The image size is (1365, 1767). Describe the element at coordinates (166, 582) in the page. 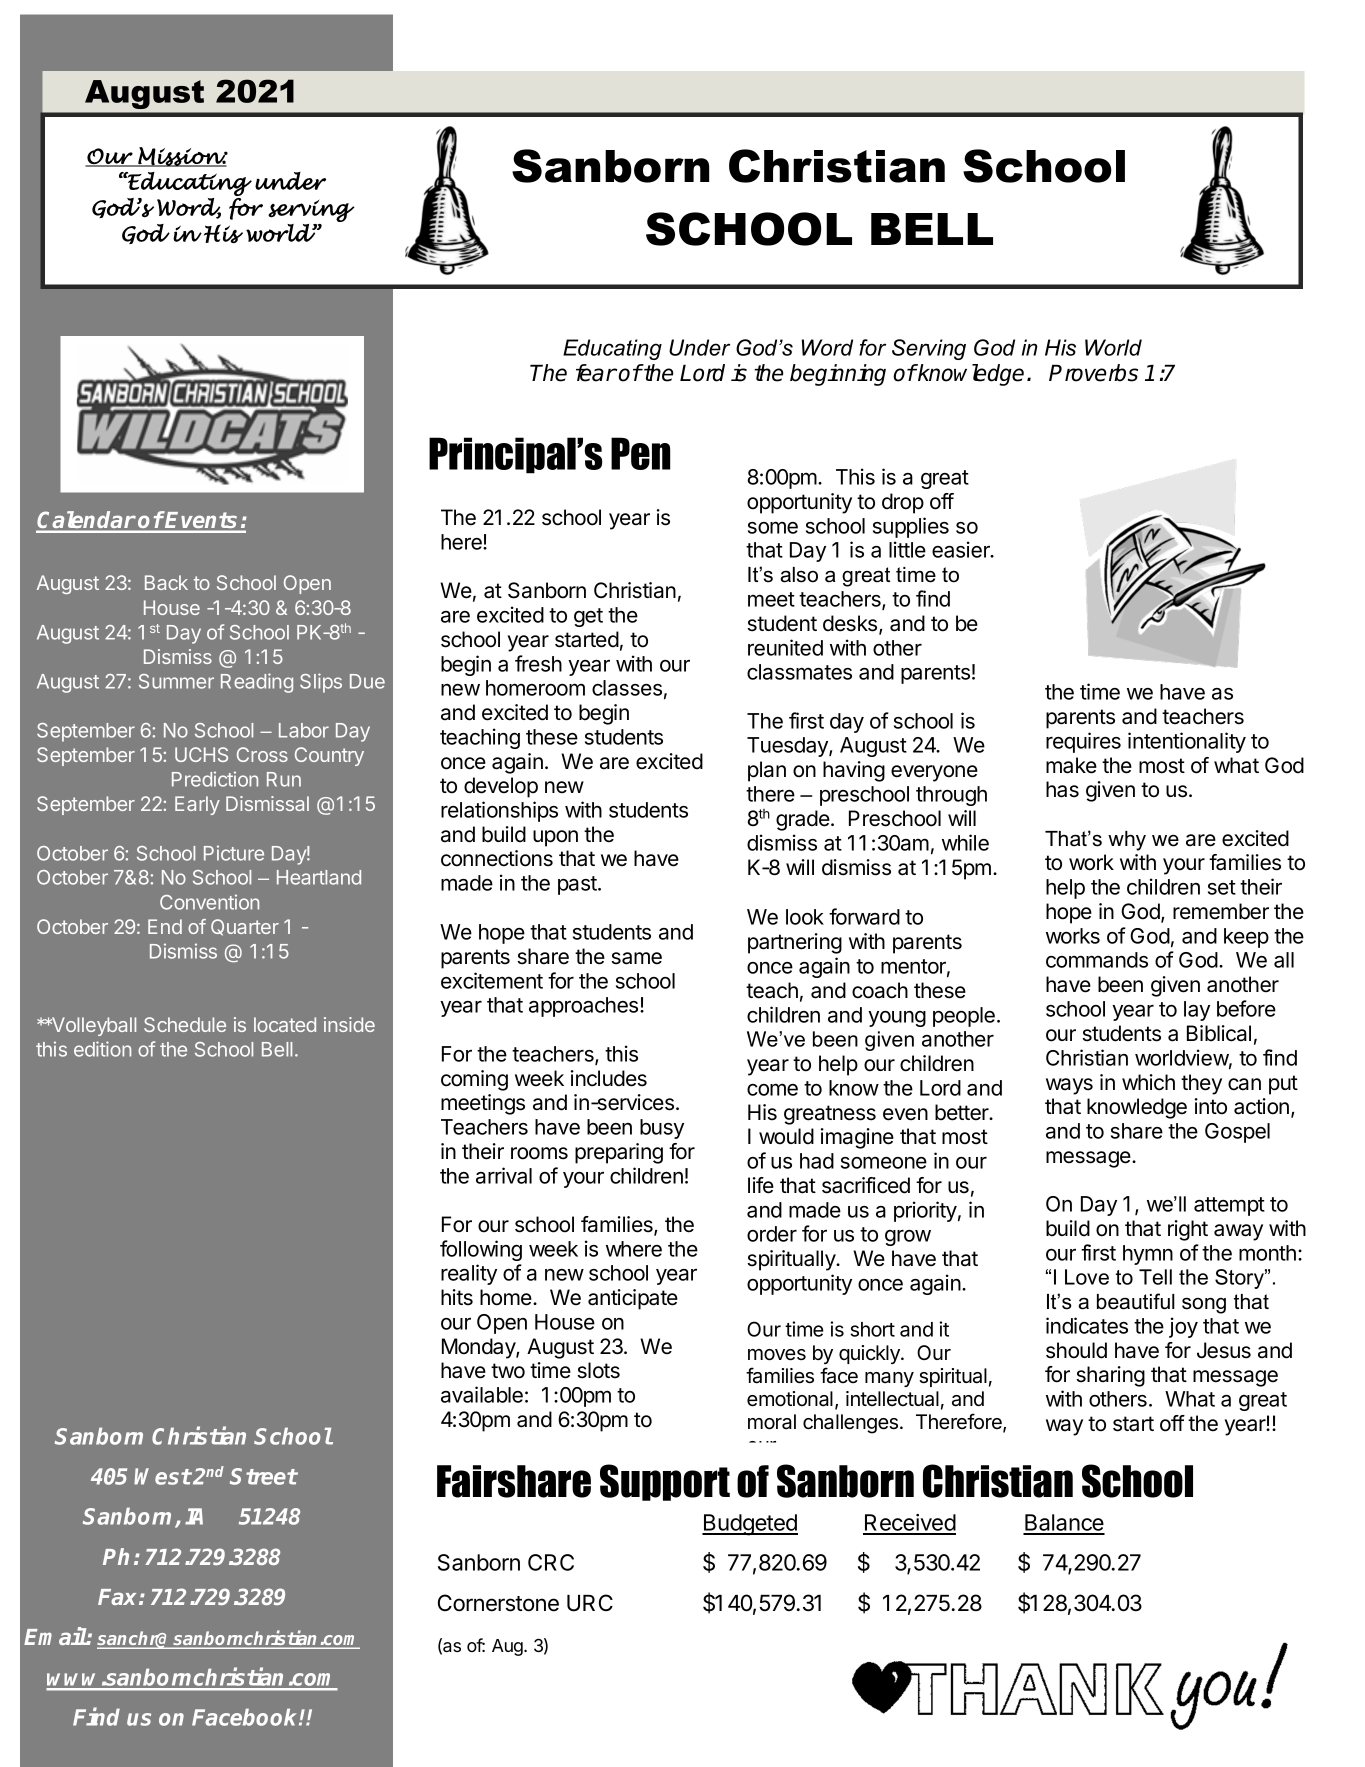

I see `Back` at that location.
